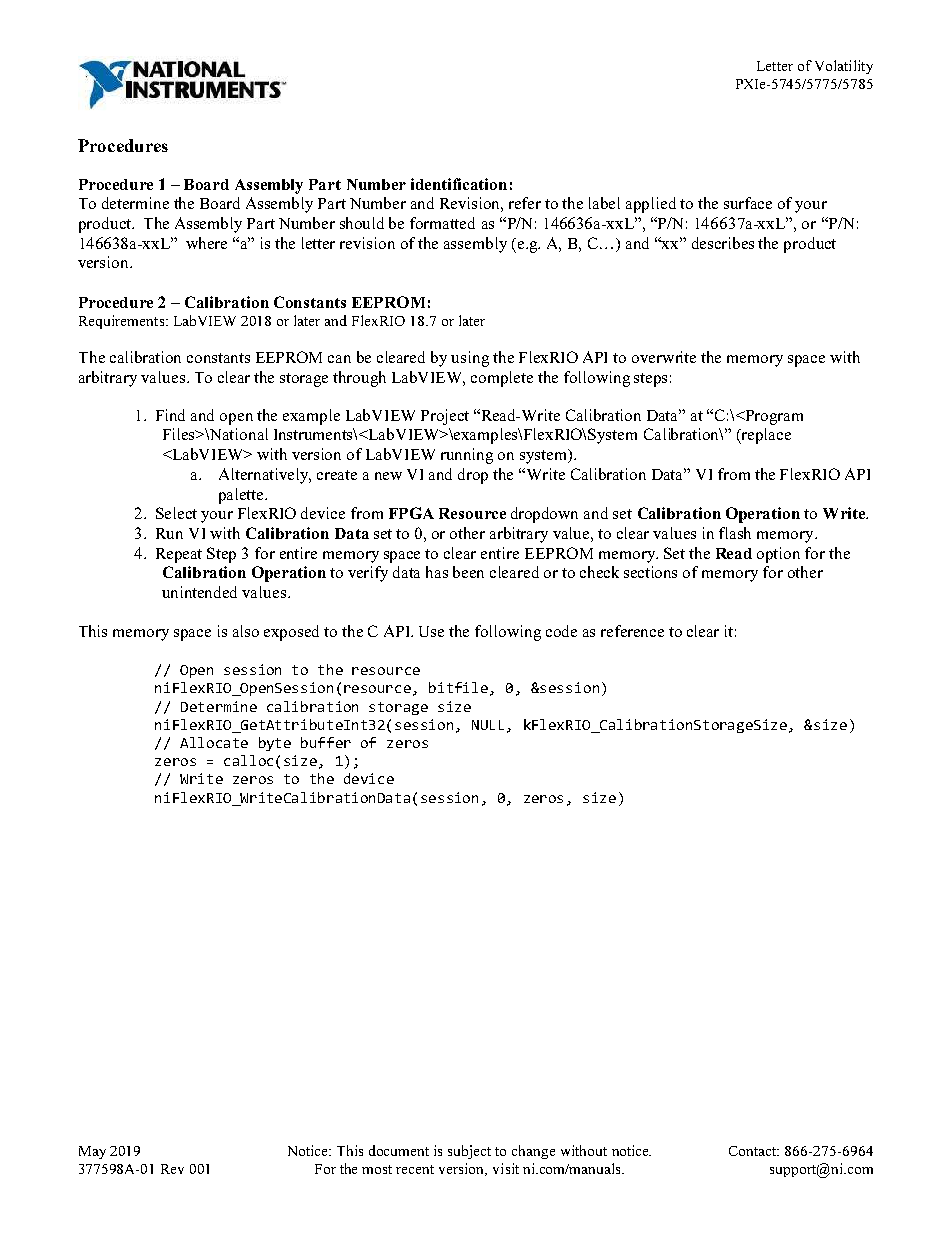 This screenshot has width=952, height=1233. I want to click on FPGA, so click(411, 513).
